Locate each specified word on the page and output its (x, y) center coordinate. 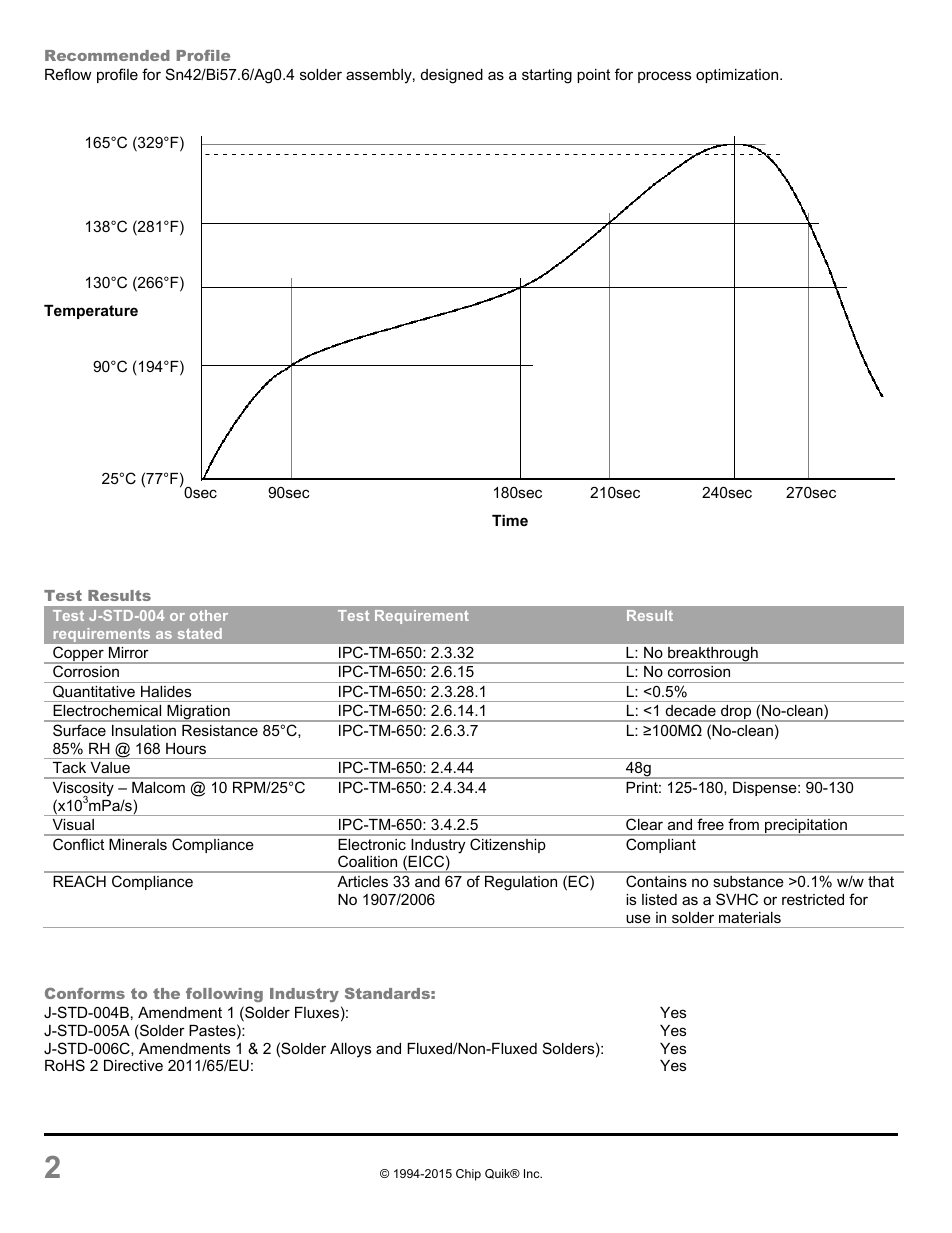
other (209, 615)
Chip (468, 1175)
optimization (738, 76)
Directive (133, 1065)
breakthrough (713, 655)
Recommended (107, 55)
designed (452, 76)
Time (510, 520)
